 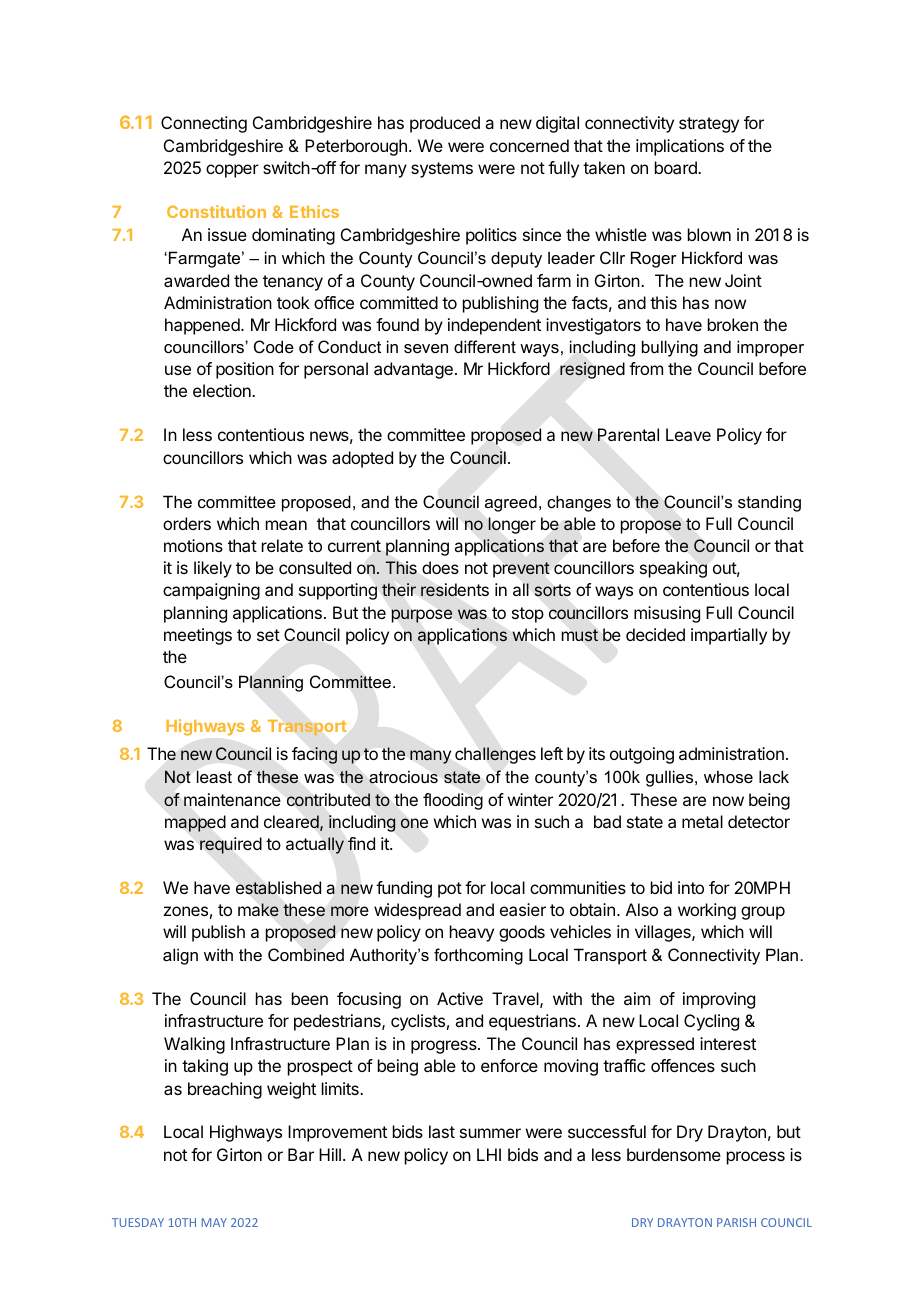 I want to click on systems, so click(x=442, y=170).
